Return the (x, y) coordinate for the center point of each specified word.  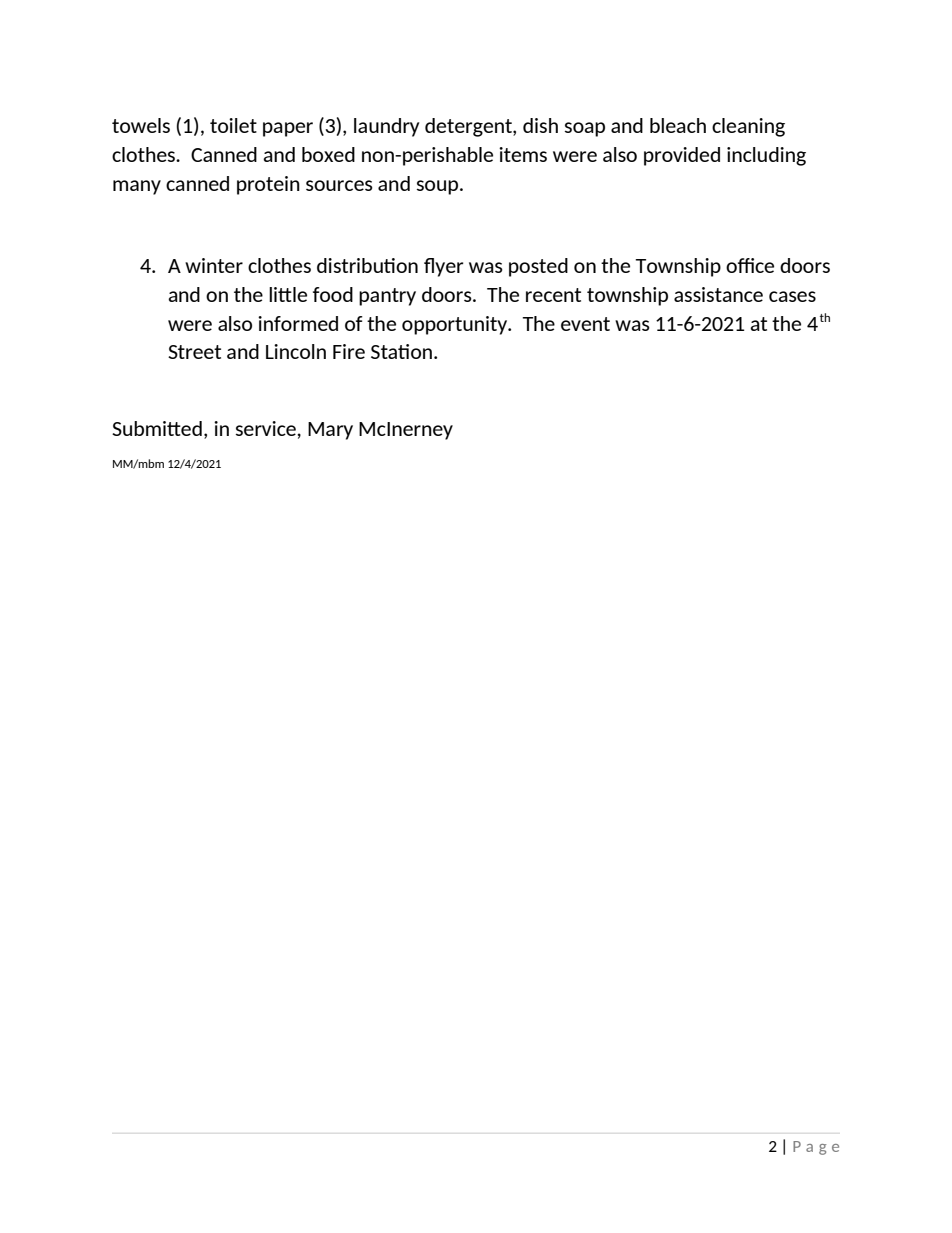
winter (214, 265)
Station (401, 351)
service (267, 428)
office (750, 265)
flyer (444, 267)
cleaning (748, 127)
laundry (386, 127)
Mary (330, 431)
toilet (233, 125)
